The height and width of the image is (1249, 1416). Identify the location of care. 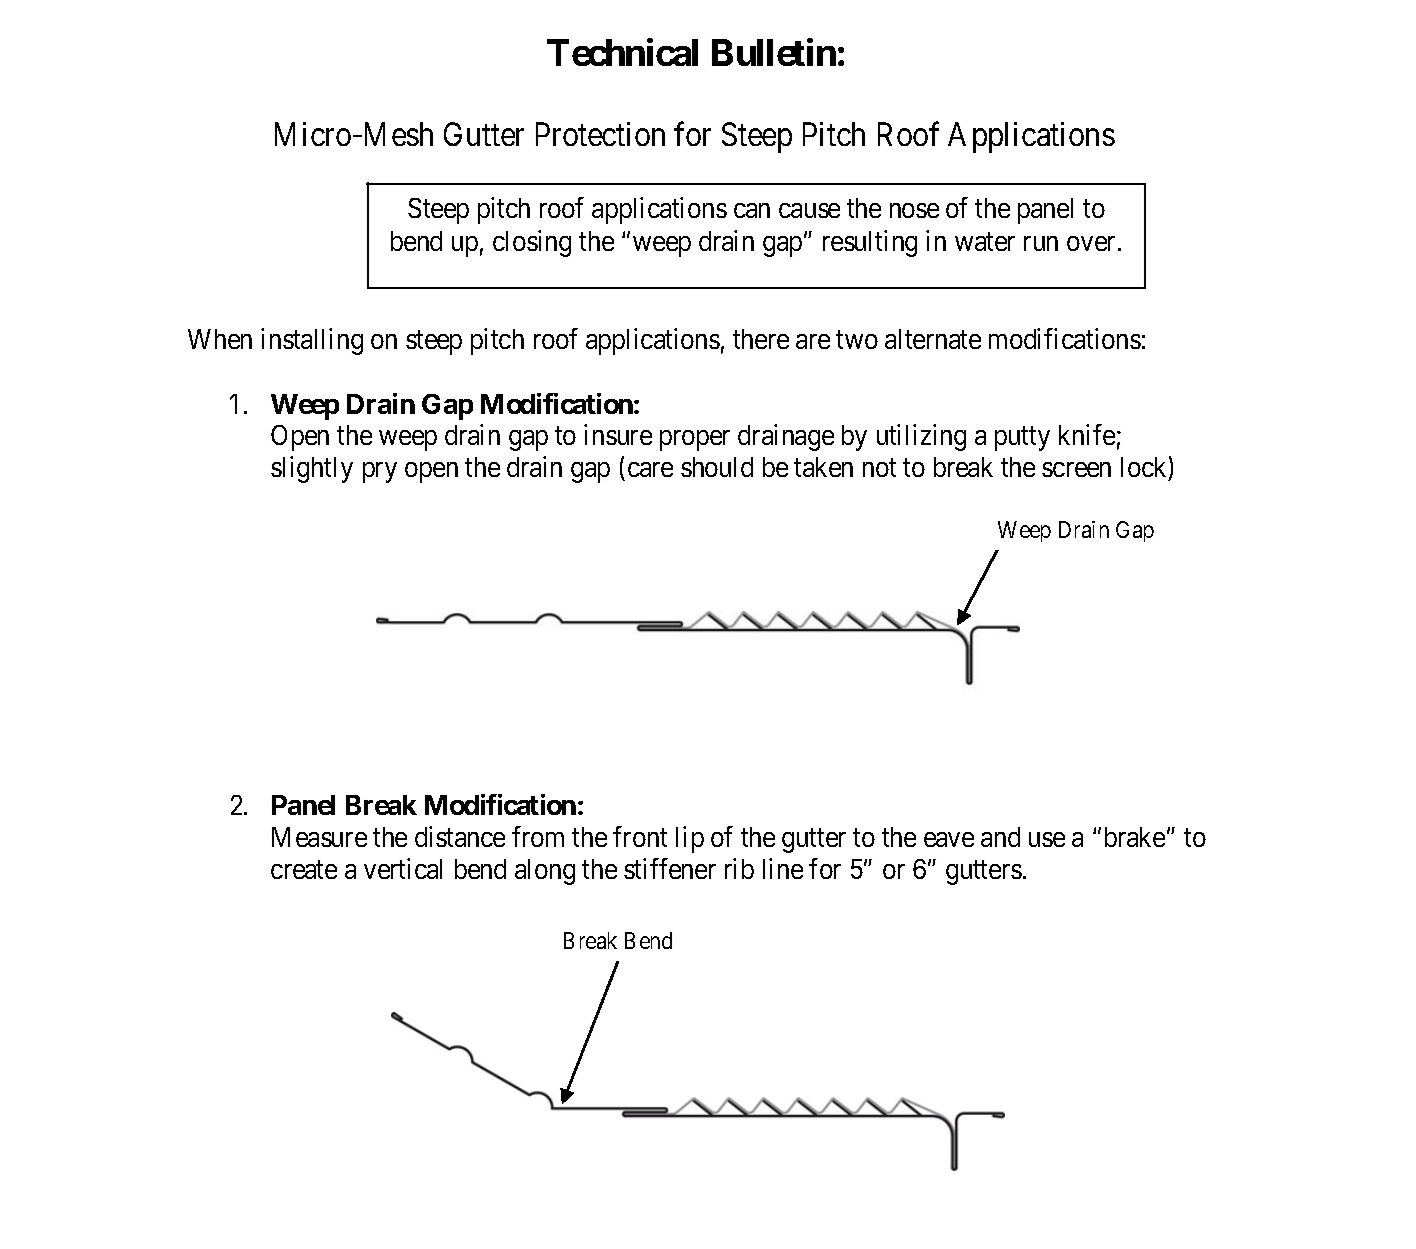
(650, 469).
